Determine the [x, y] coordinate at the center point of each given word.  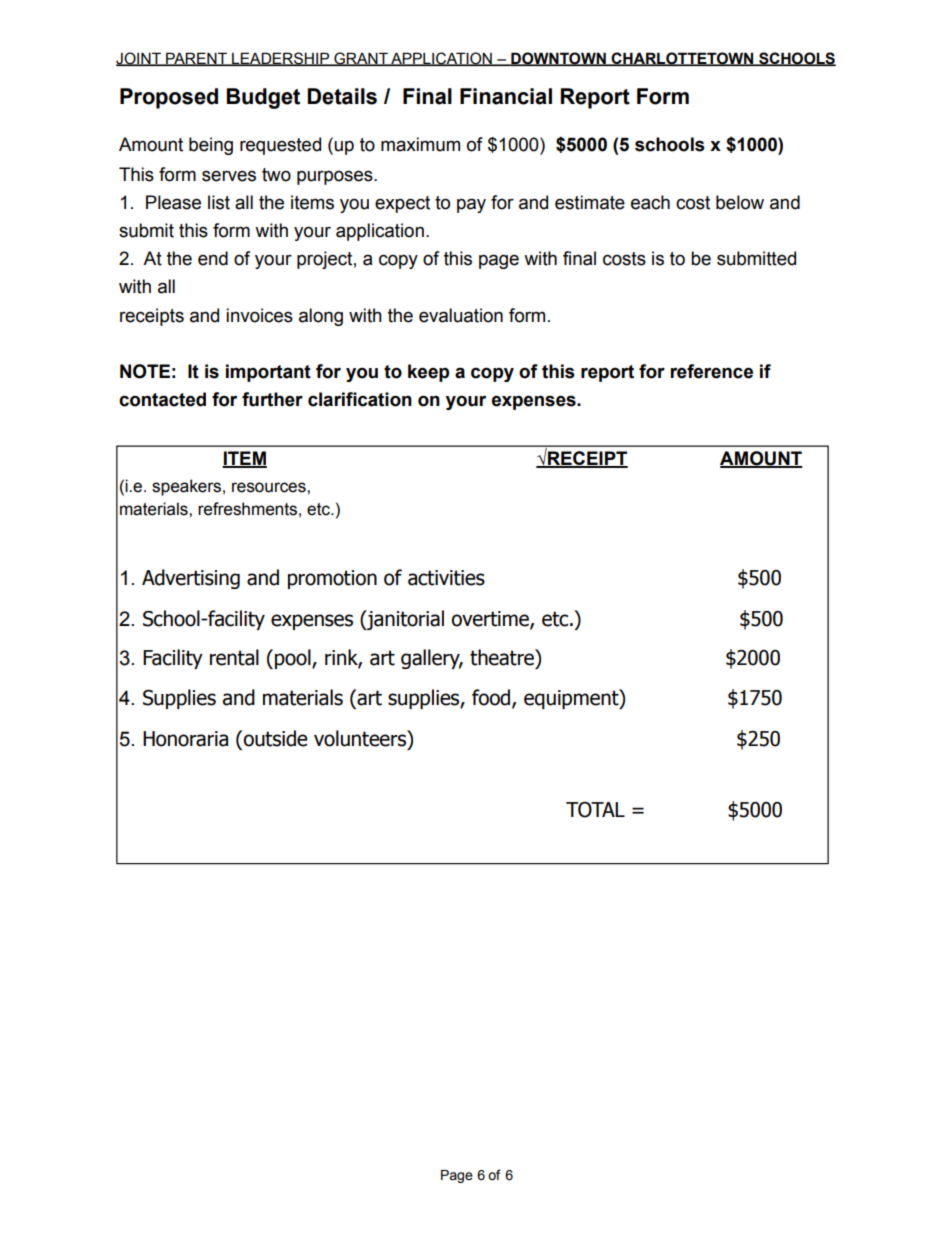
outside [274, 738]
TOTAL [595, 810]
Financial [506, 96]
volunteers [361, 738]
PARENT [196, 59]
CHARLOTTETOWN [683, 59]
